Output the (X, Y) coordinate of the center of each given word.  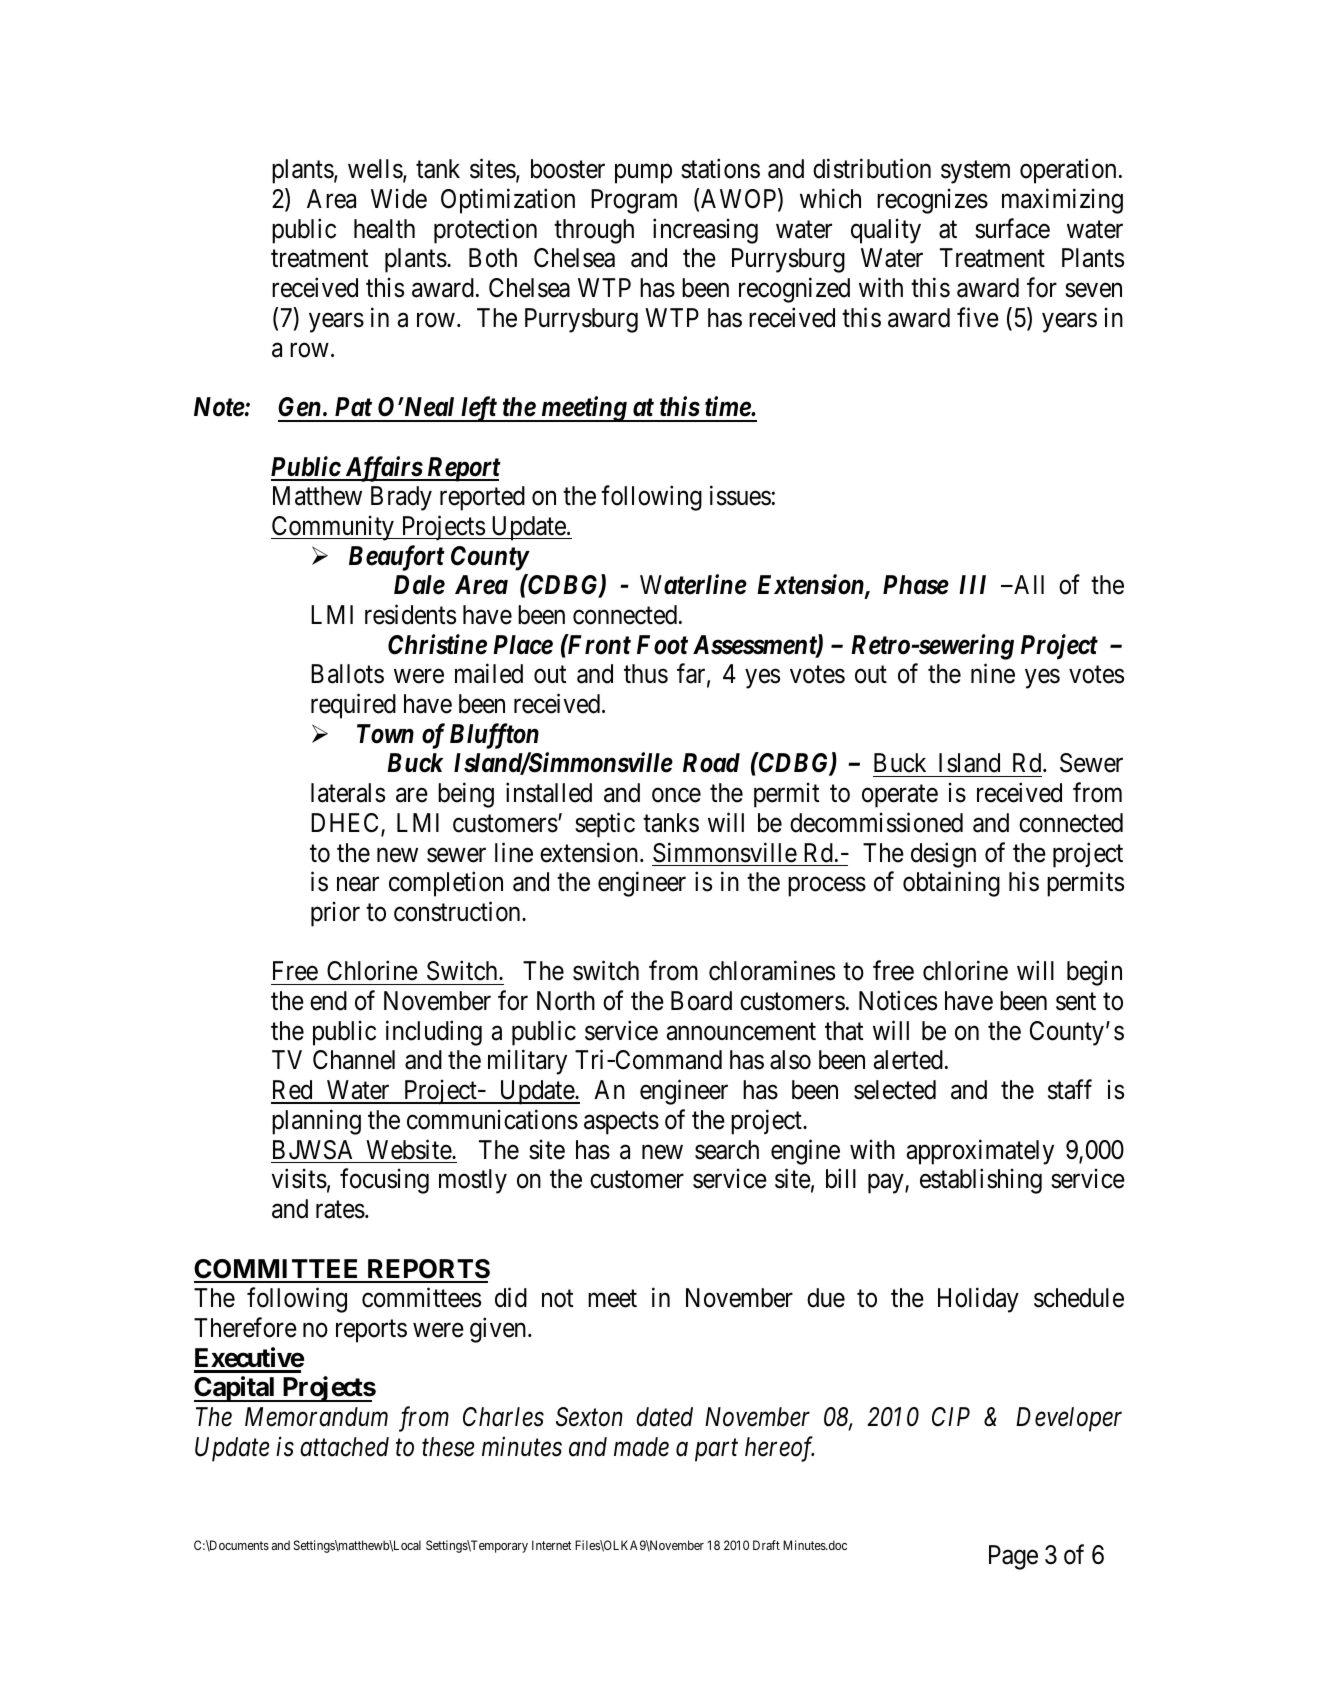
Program (634, 201)
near (358, 884)
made (641, 1447)
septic (605, 825)
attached (344, 1447)
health (384, 229)
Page (1013, 1557)
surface (1012, 228)
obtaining (951, 884)
